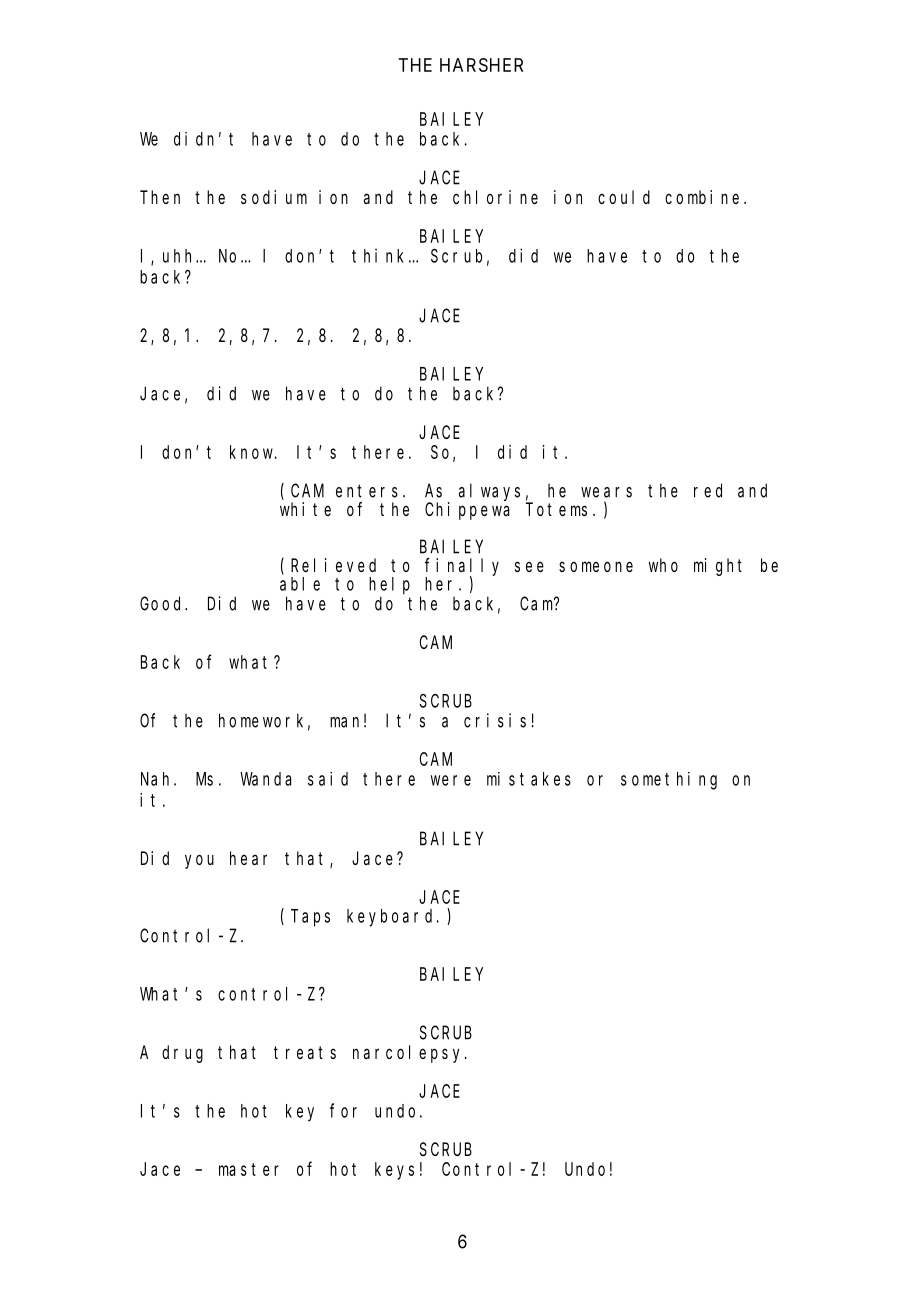 This document has height=1308, width=924. What do you see at coordinates (409, 1054) in the document?
I see `narcolepsy` at bounding box center [409, 1054].
